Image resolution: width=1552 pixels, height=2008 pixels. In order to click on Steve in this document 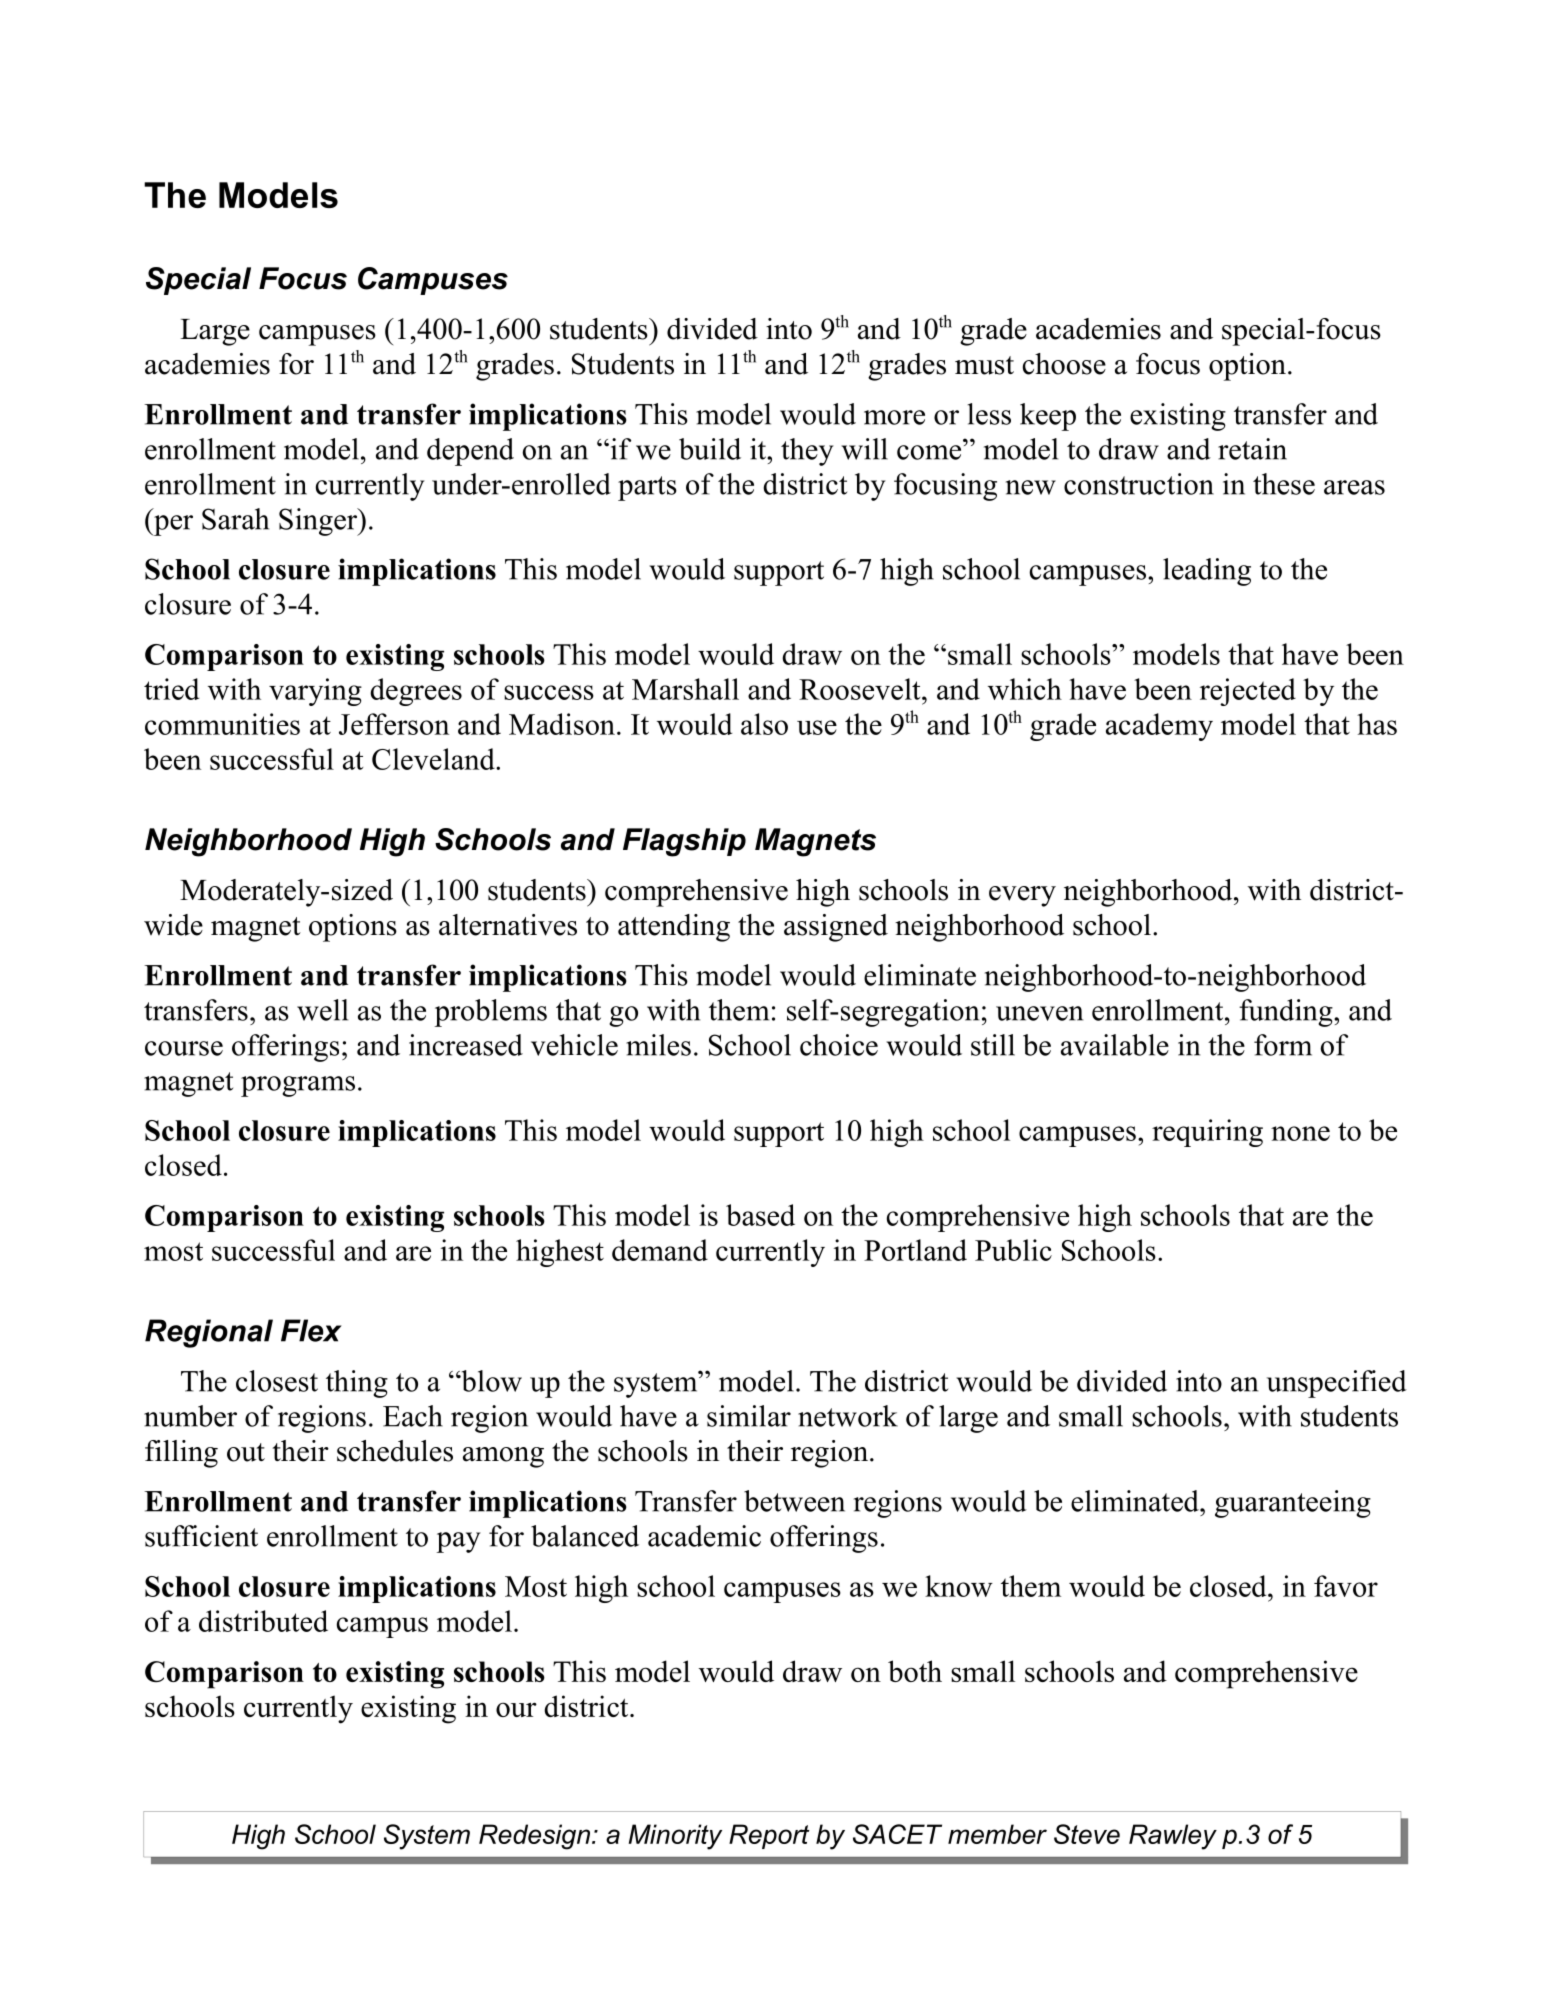, I will do `click(1087, 1834)`.
